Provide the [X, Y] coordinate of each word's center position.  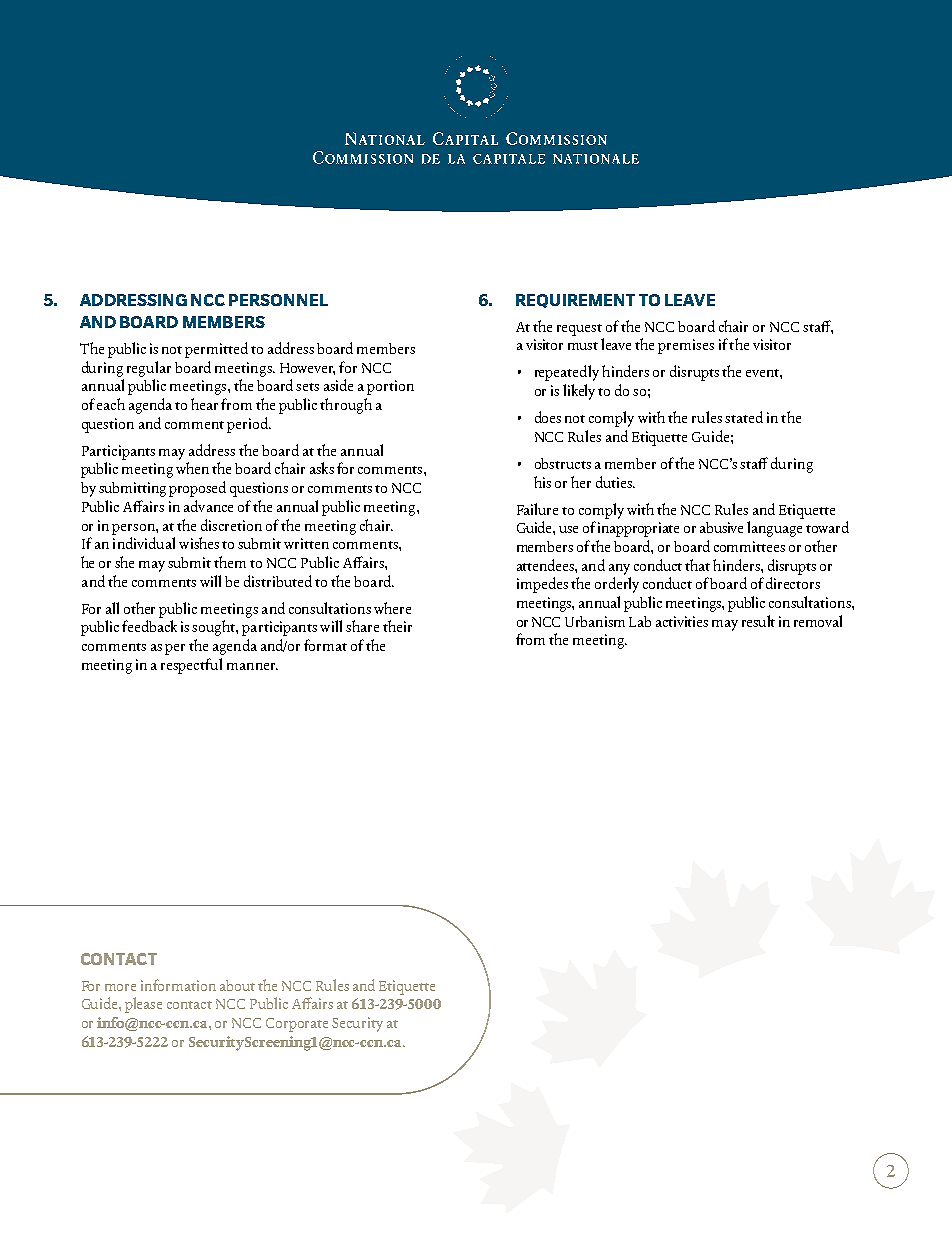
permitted [216, 350]
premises [686, 346]
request [579, 330]
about [237, 985]
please [143, 1005]
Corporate [297, 1025]
